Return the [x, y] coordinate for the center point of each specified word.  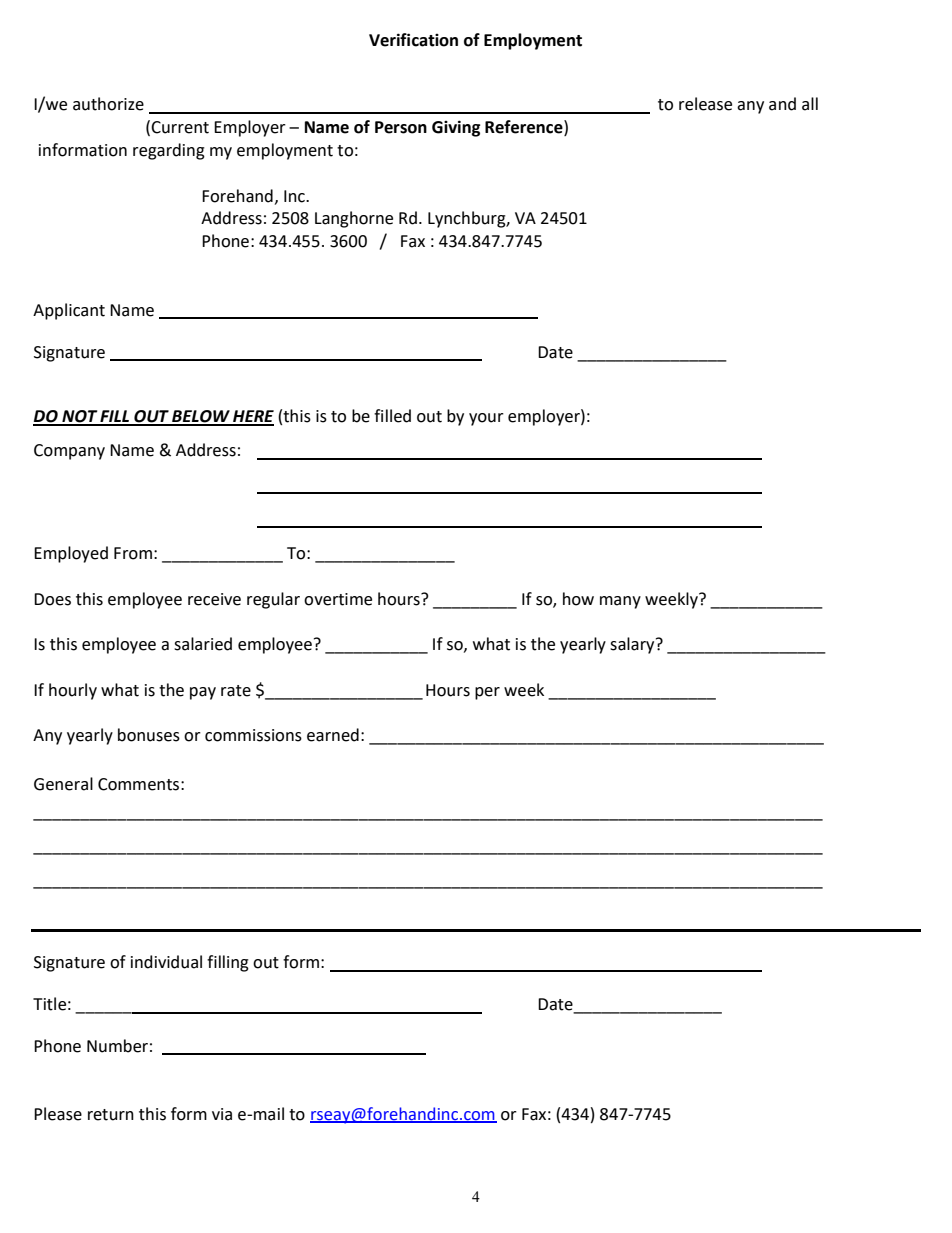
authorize [108, 104]
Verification [413, 40]
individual [166, 962]
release [705, 104]
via [222, 1114]
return [111, 1115]
